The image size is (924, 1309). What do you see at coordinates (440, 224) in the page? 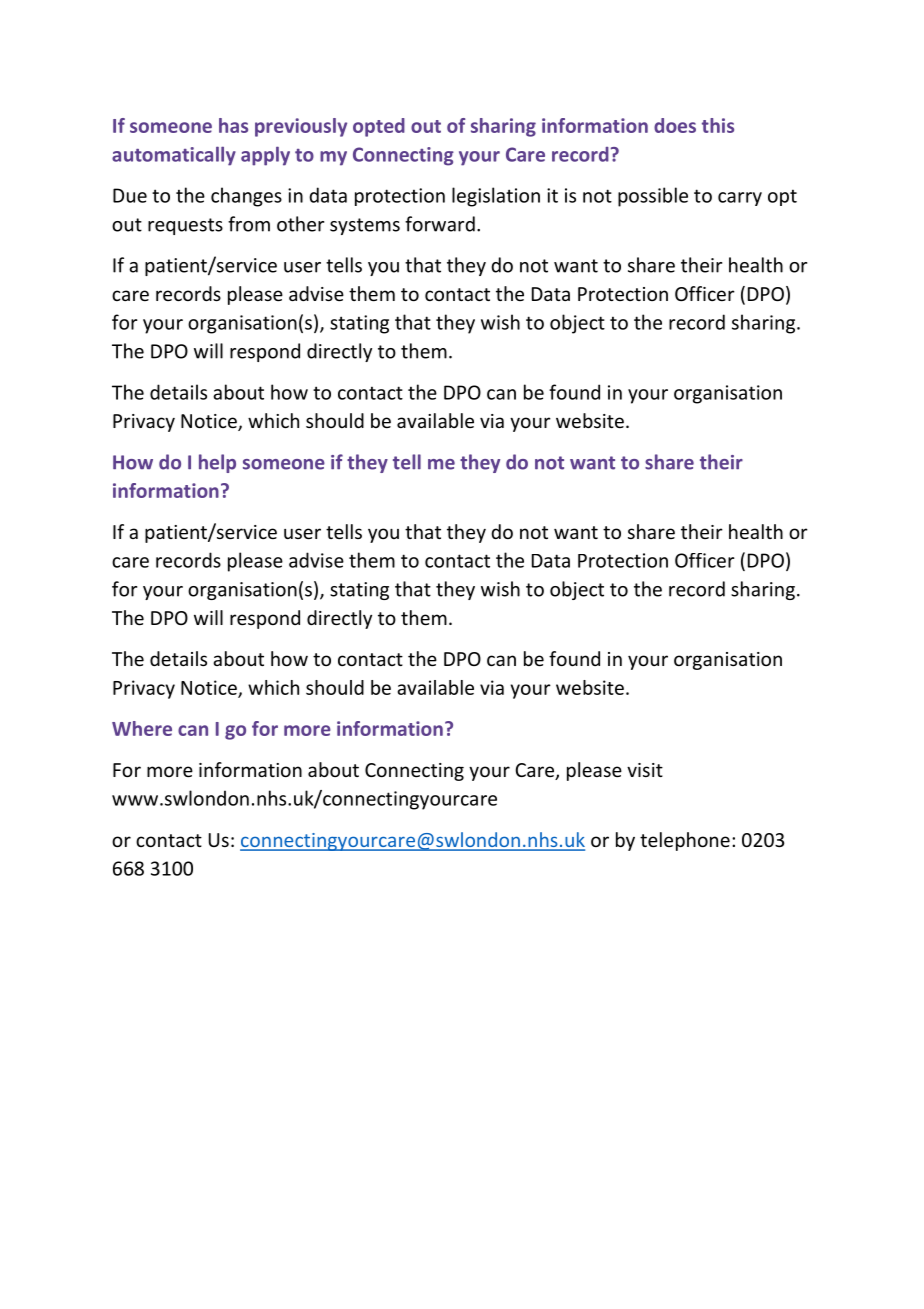
I see `forward` at bounding box center [440, 224].
